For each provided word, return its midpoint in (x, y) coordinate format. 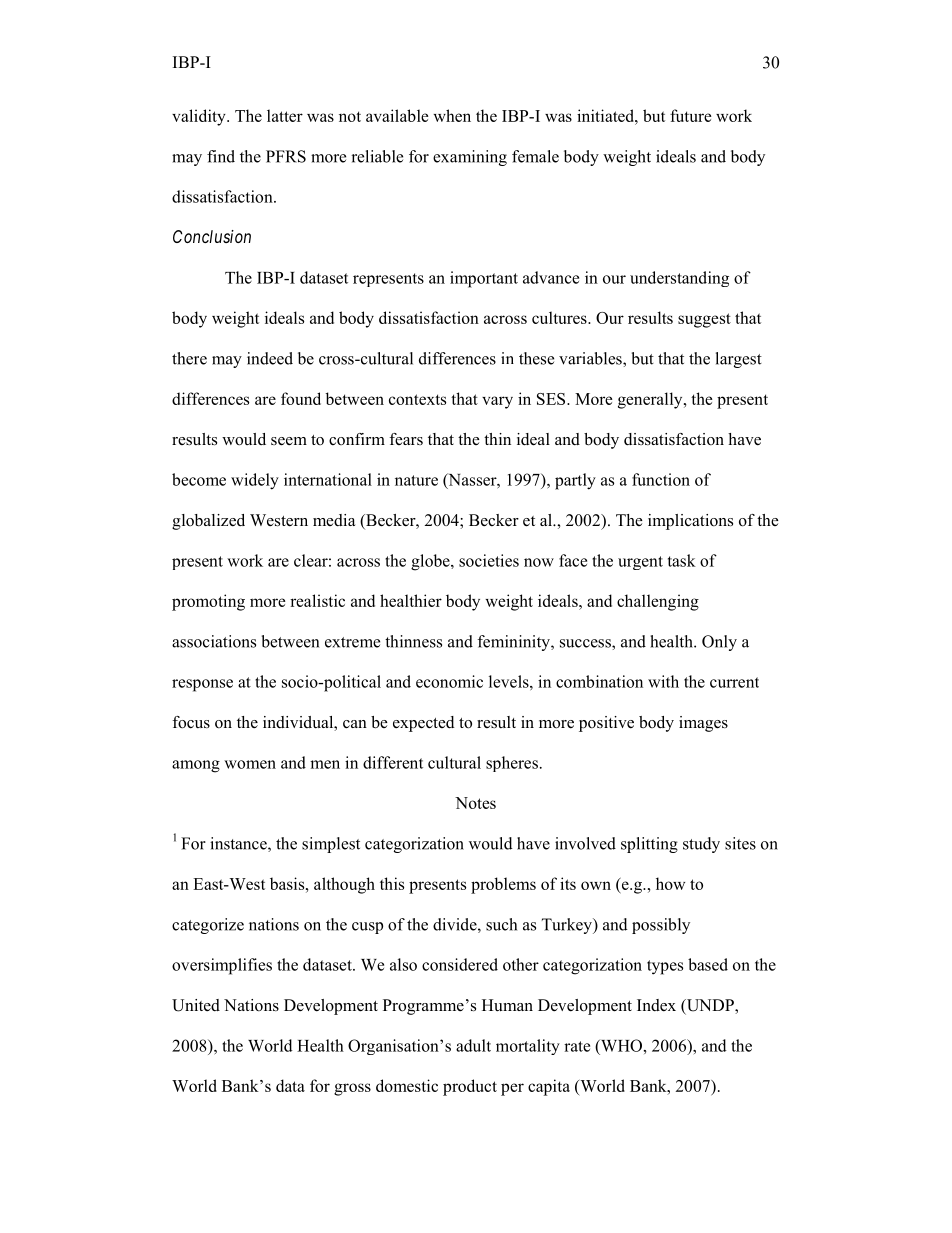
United (196, 1005)
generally (651, 400)
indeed (270, 358)
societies (489, 560)
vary (497, 402)
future (690, 115)
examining (470, 158)
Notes (475, 803)
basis (288, 883)
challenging (658, 602)
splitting (649, 845)
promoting (208, 602)
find (221, 156)
